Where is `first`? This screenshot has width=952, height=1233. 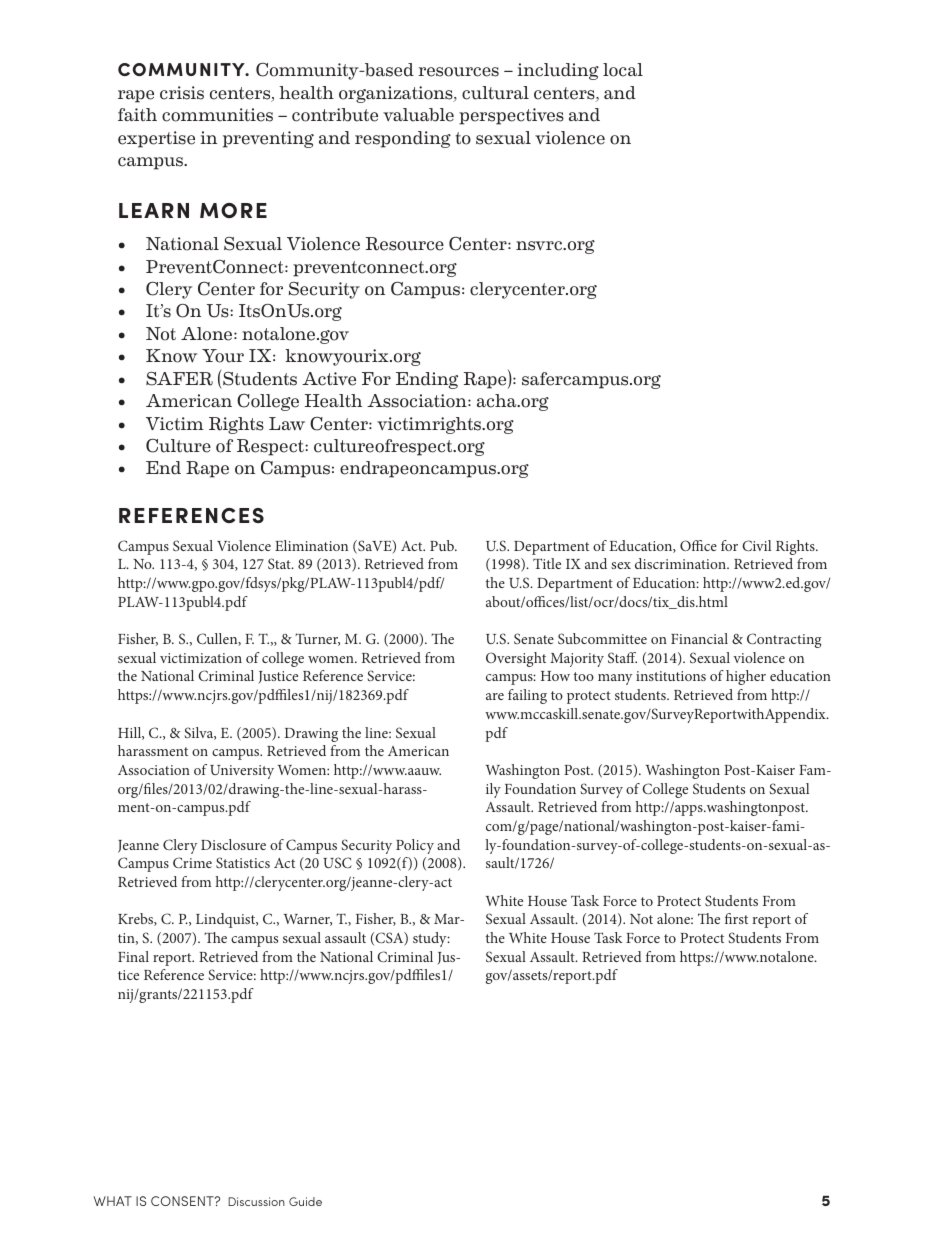 first is located at coordinates (736, 918).
